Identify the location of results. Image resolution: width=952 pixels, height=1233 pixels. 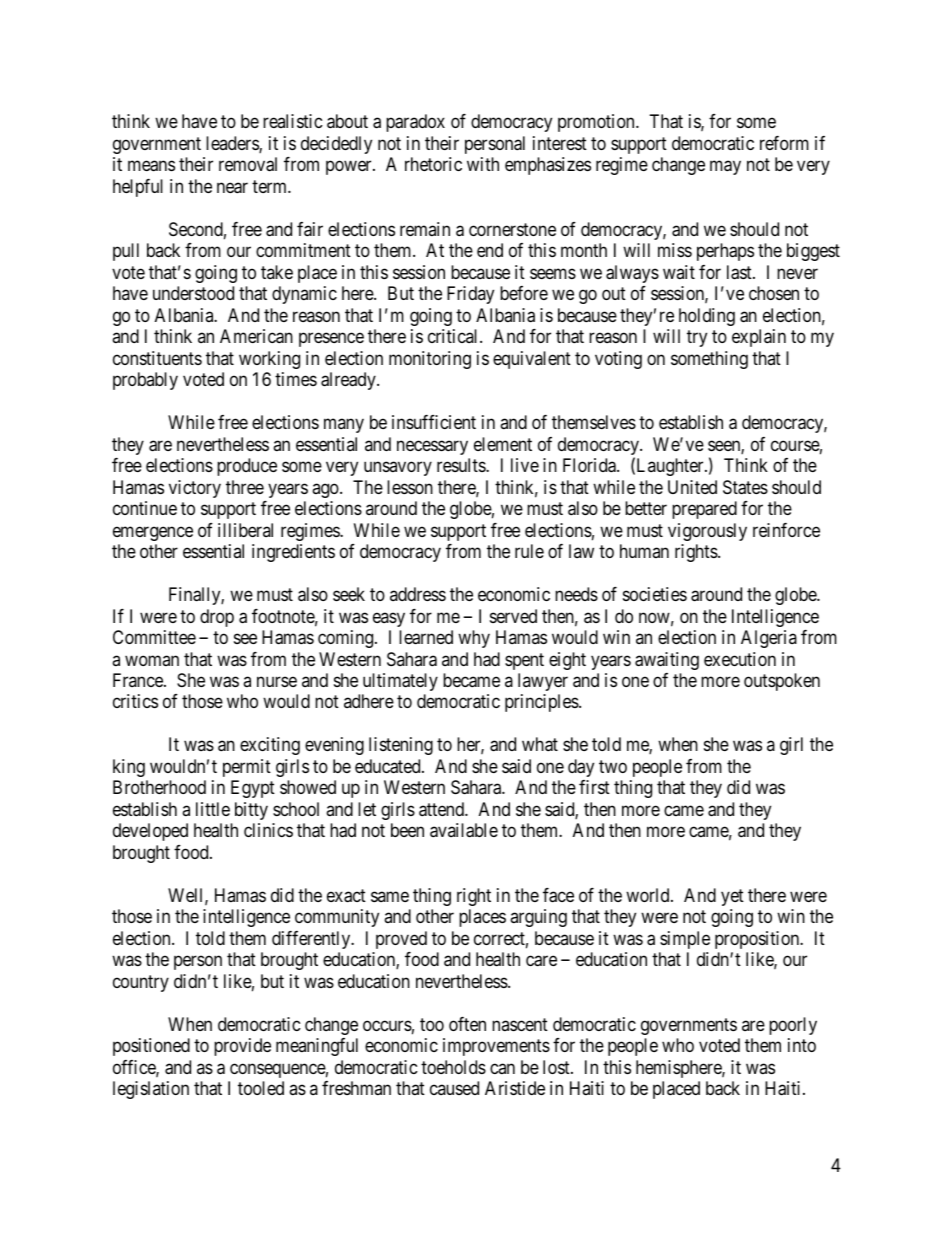
(462, 465).
